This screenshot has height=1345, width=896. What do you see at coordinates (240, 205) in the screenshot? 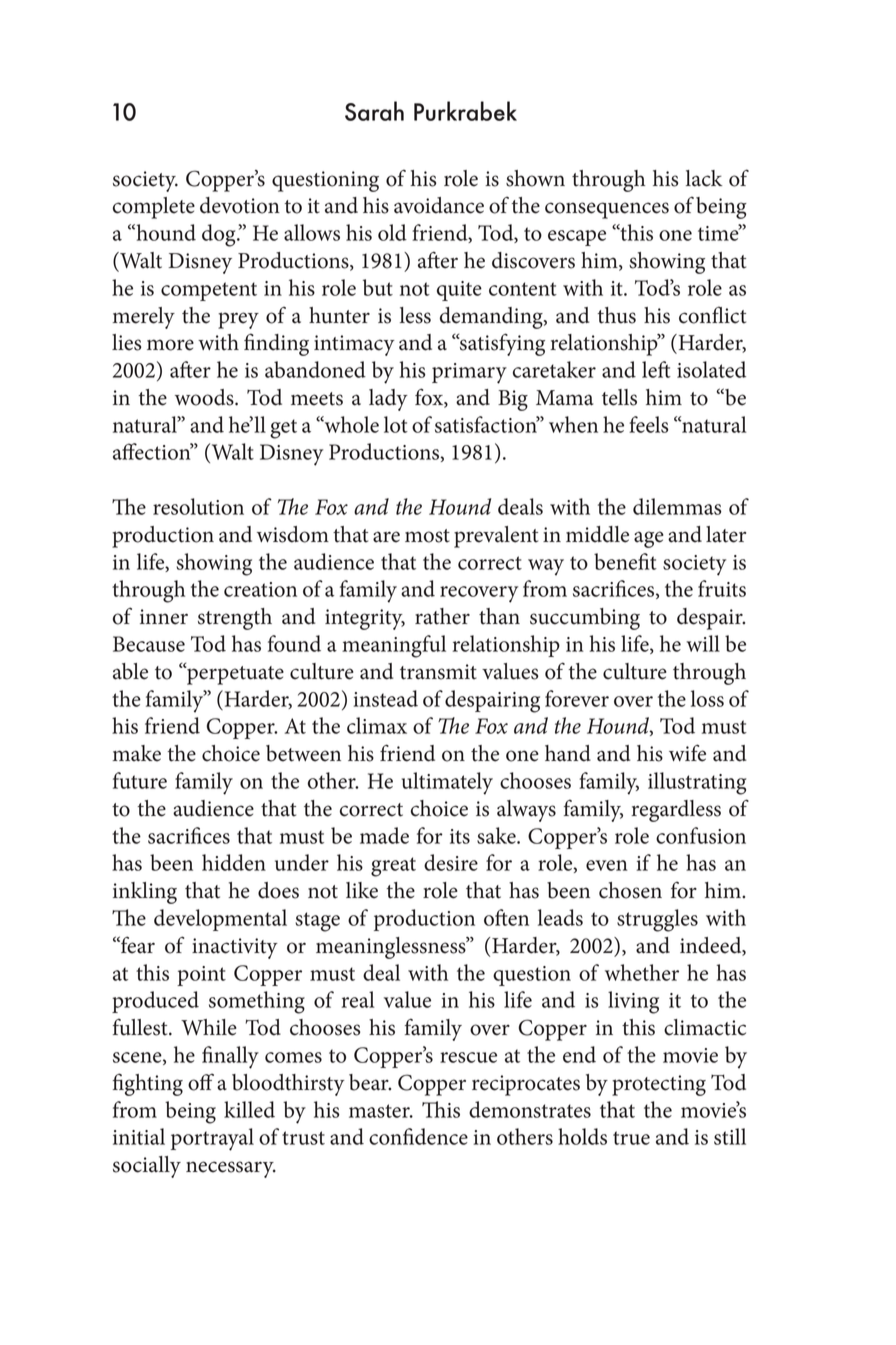
I see `devotion` at bounding box center [240, 205].
